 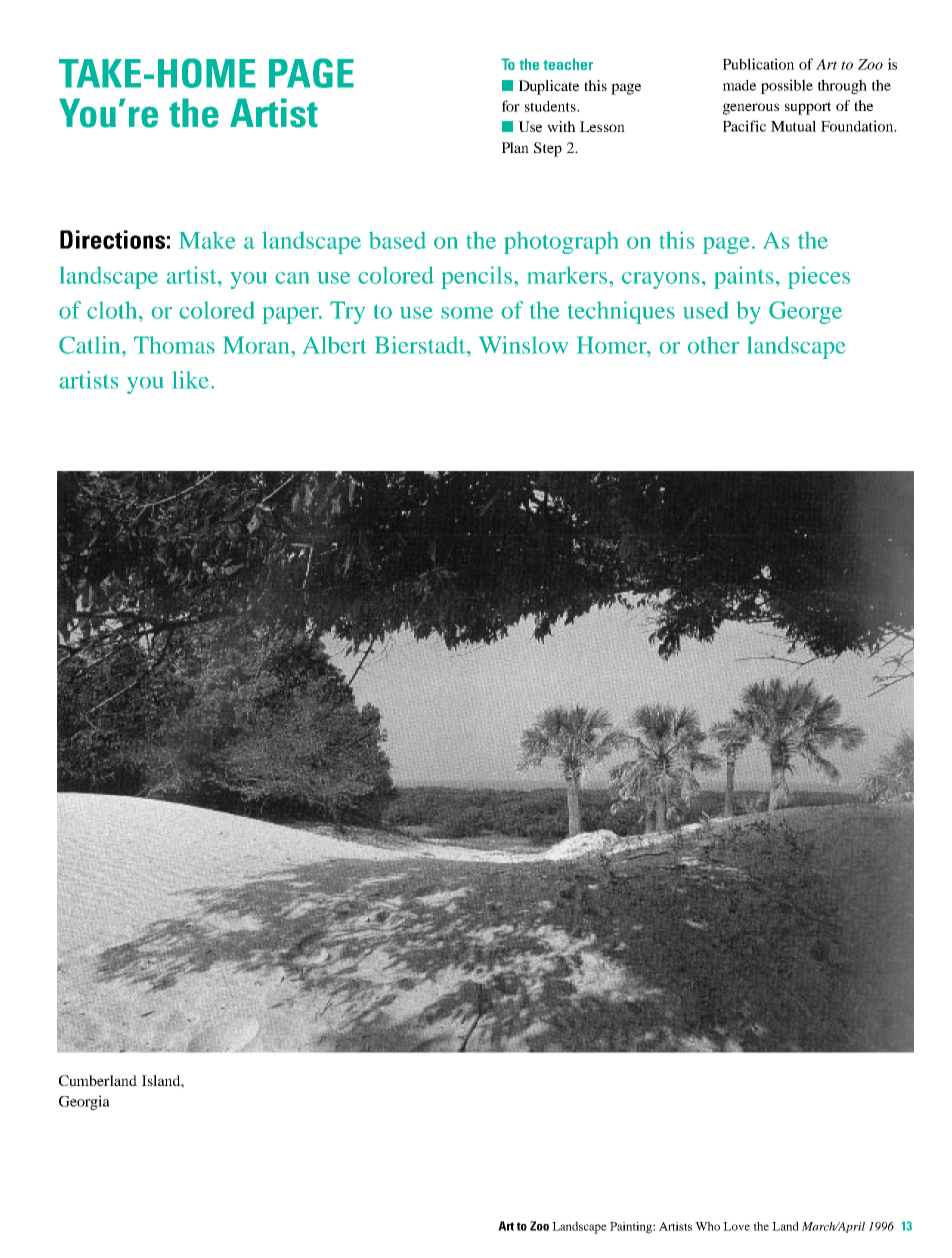 I want to click on Who, so click(x=707, y=1226).
